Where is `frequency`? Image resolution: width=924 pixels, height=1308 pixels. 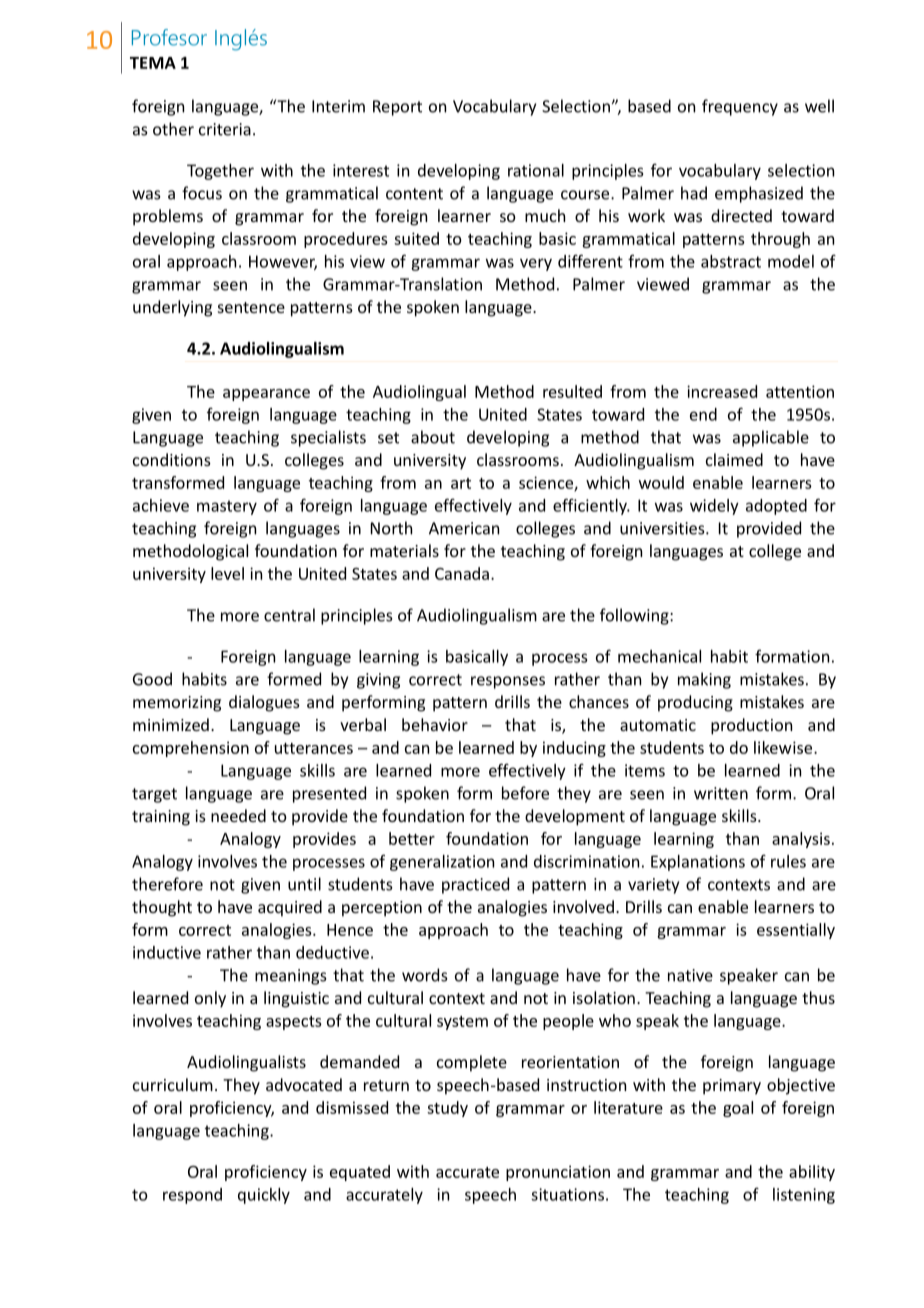 frequency is located at coordinates (740, 107).
